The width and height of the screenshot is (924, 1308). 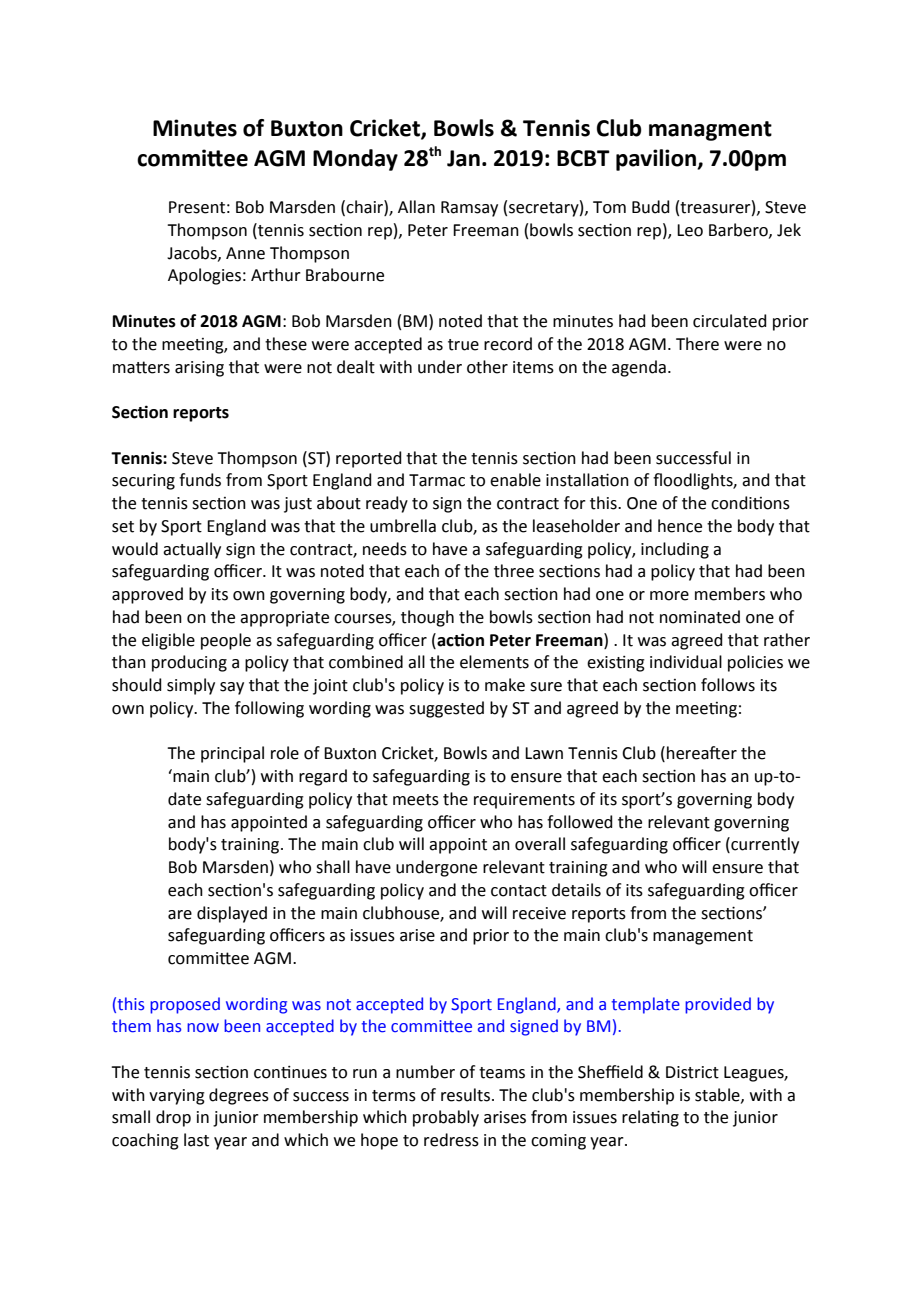 I want to click on hence, so click(x=680, y=526).
